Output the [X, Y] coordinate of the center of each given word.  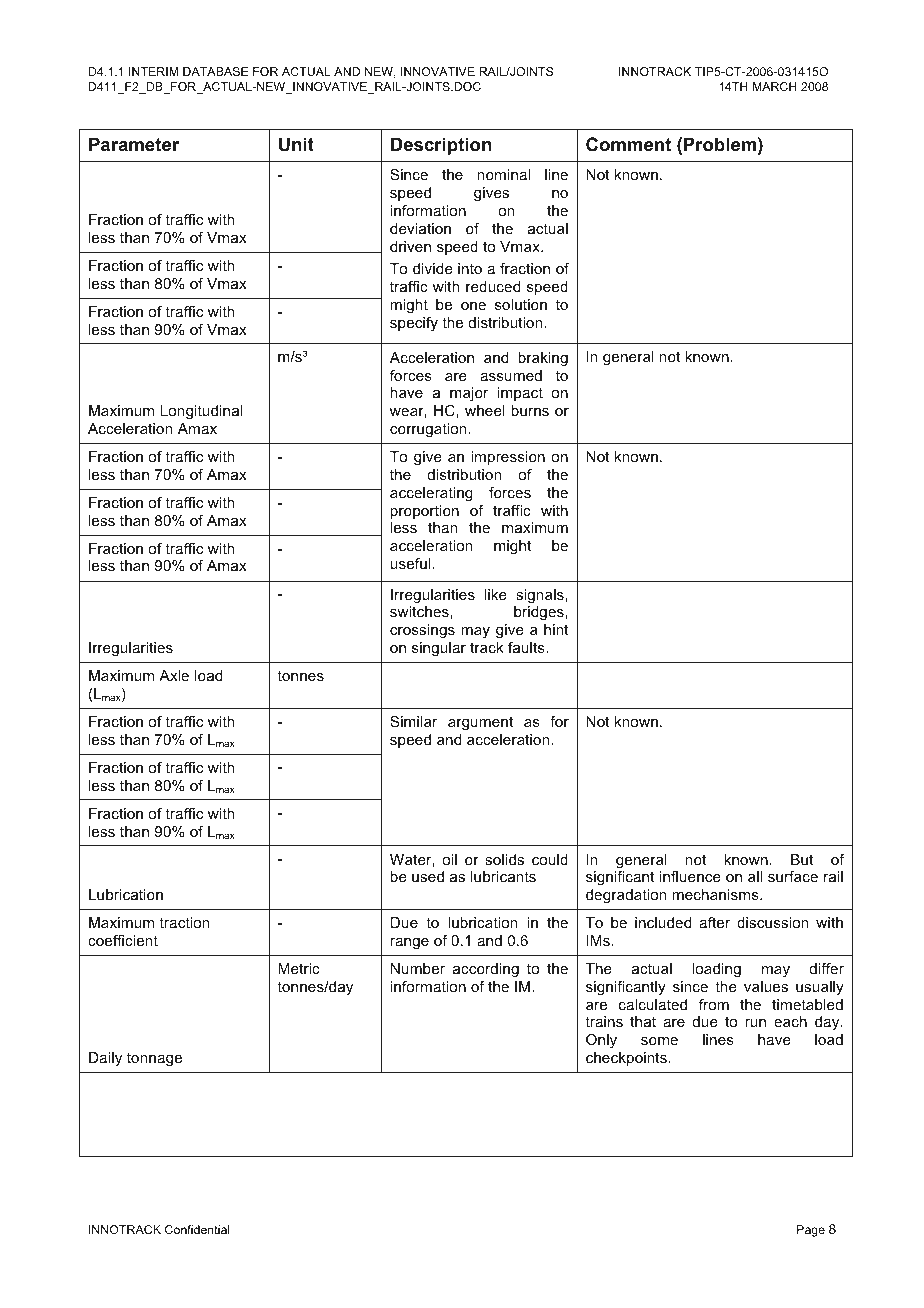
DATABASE [215, 71]
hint [556, 629]
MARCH [775, 86]
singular [439, 649]
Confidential [197, 1229]
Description [441, 146]
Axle [174, 675]
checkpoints [626, 1059]
